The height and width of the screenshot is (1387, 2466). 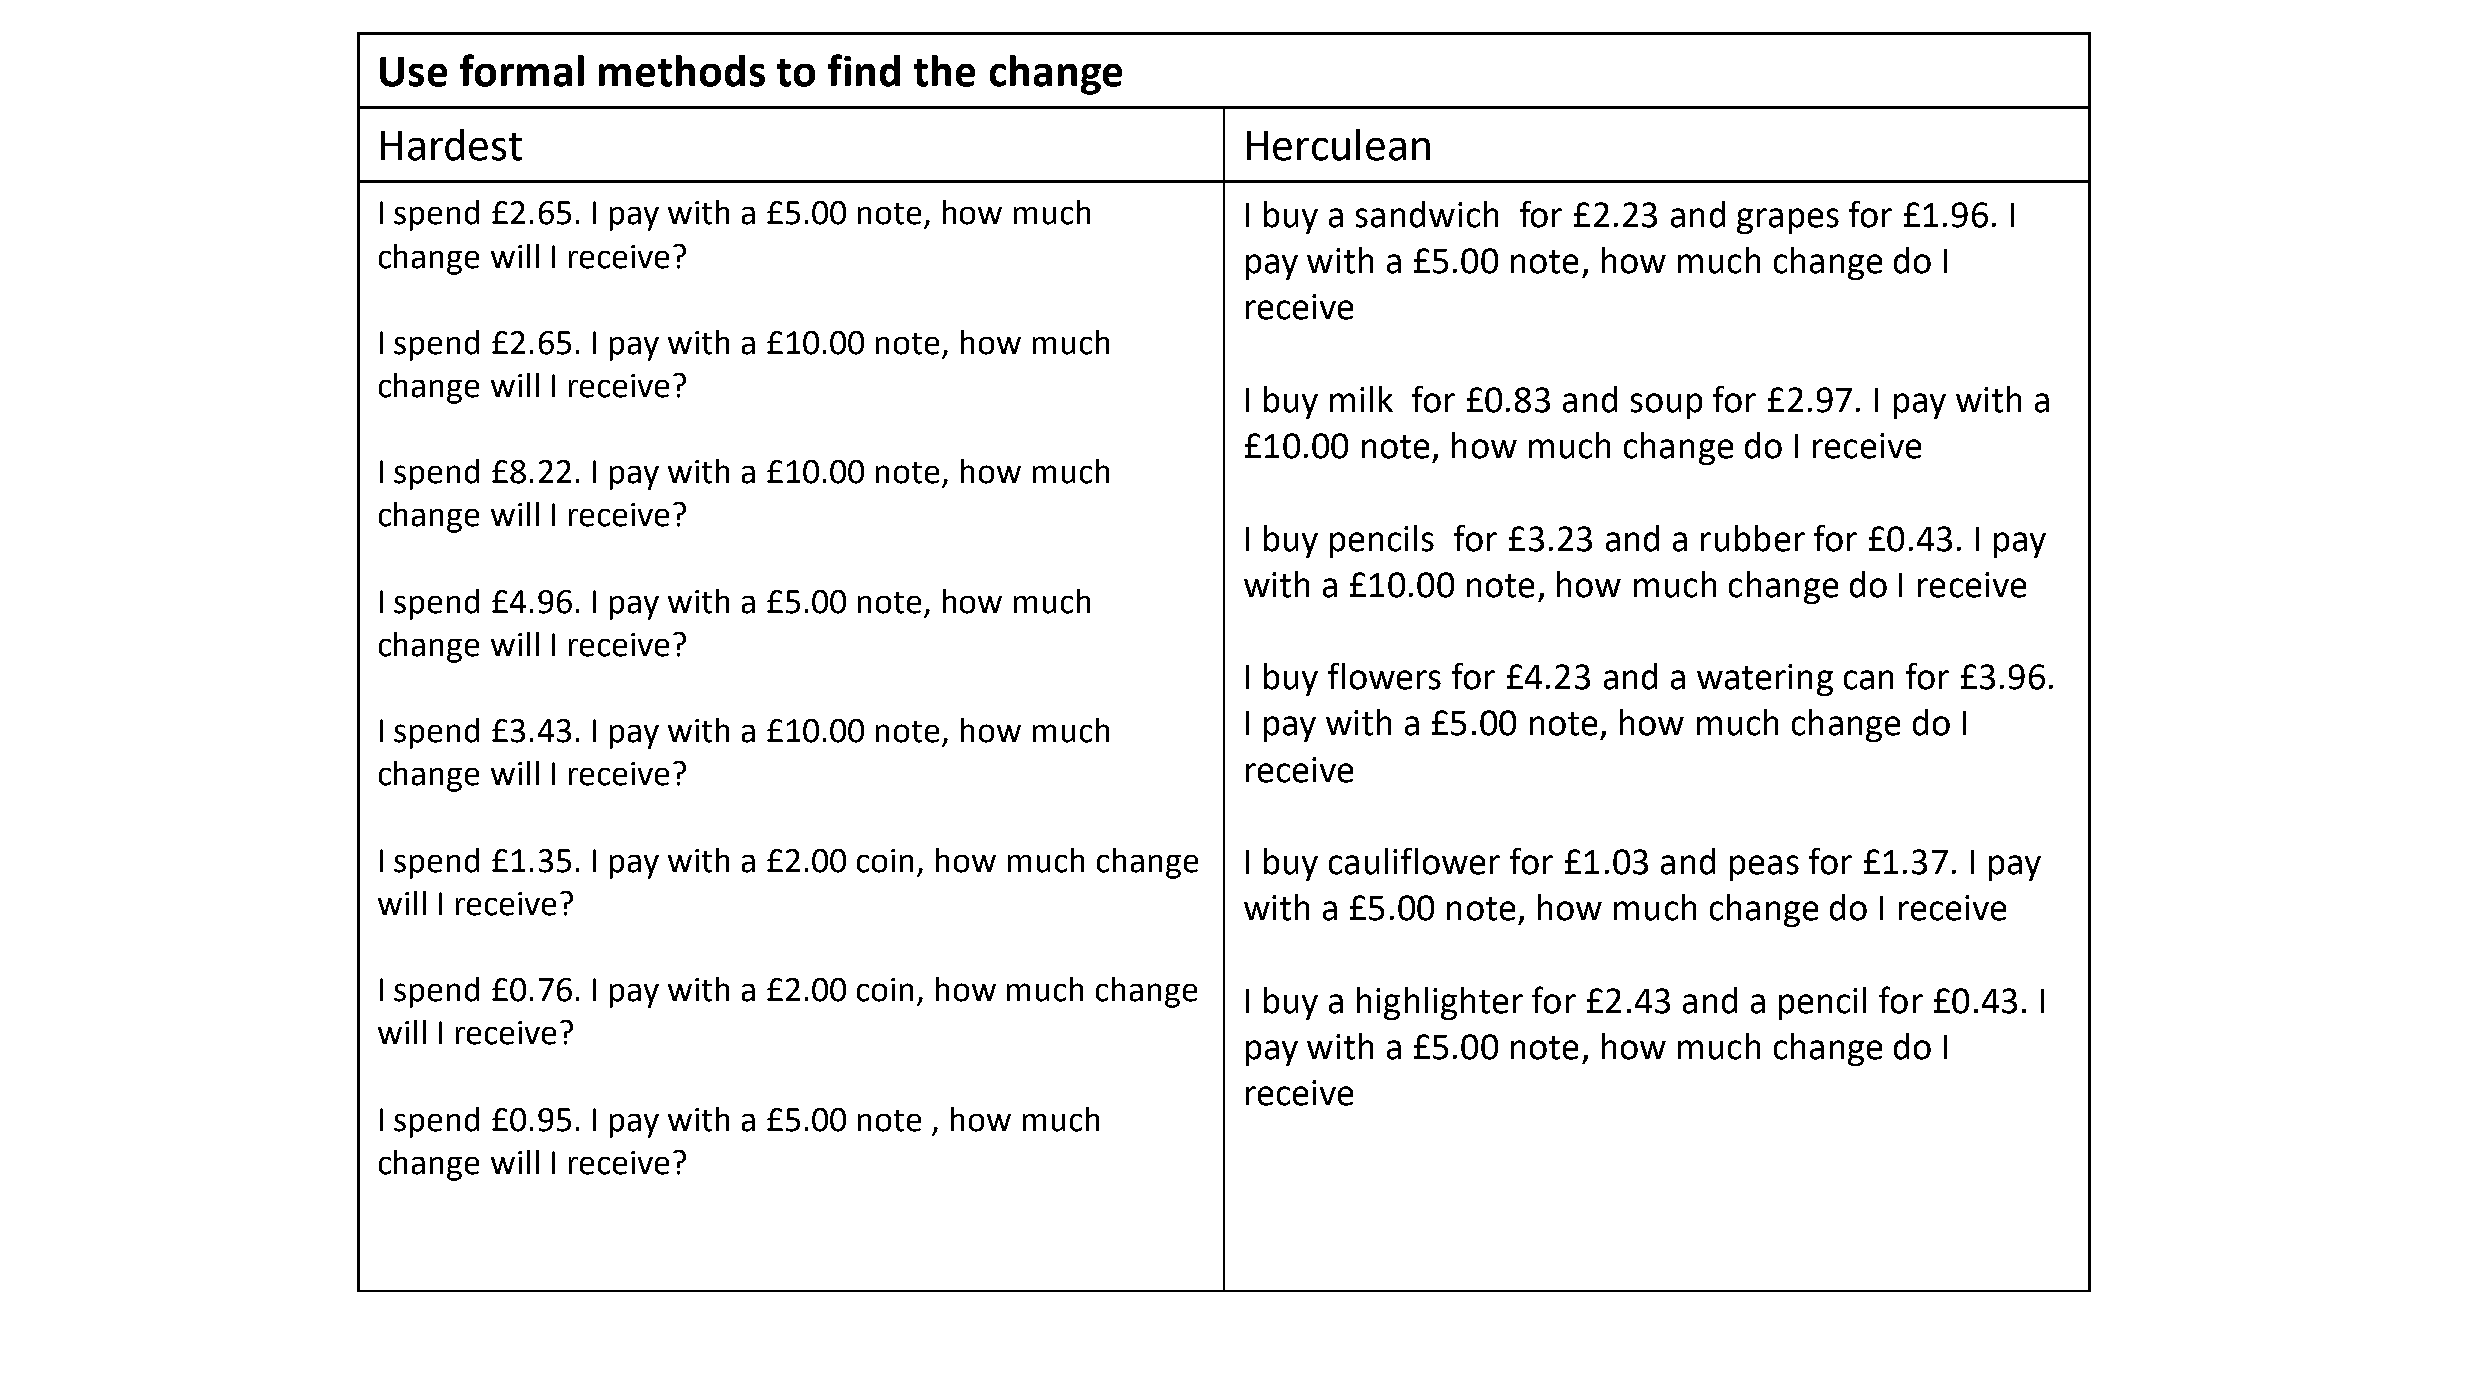 What do you see at coordinates (1440, 1003) in the screenshot?
I see `highlighter` at bounding box center [1440, 1003].
